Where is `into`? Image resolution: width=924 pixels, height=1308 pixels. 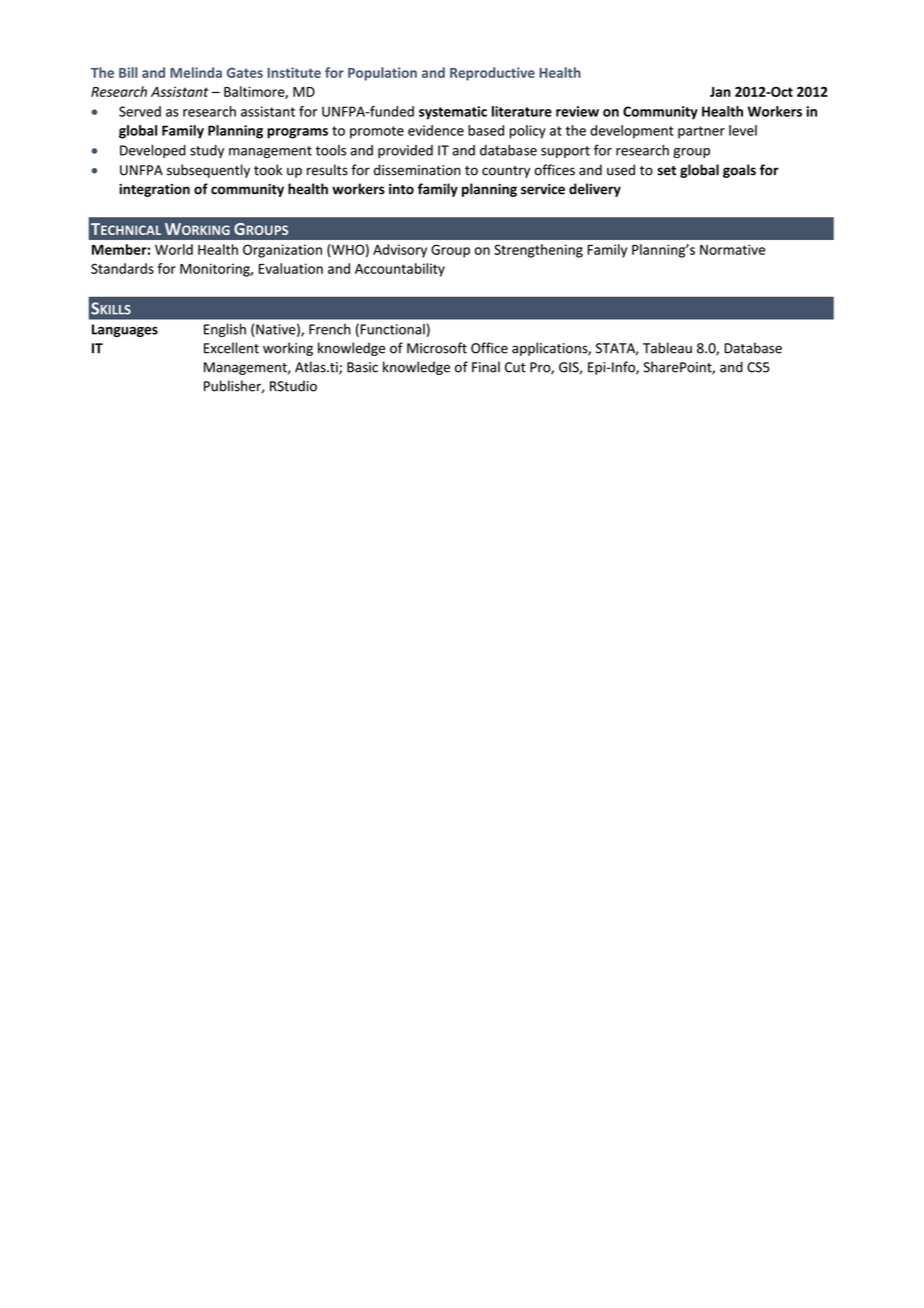 into is located at coordinates (401, 189).
